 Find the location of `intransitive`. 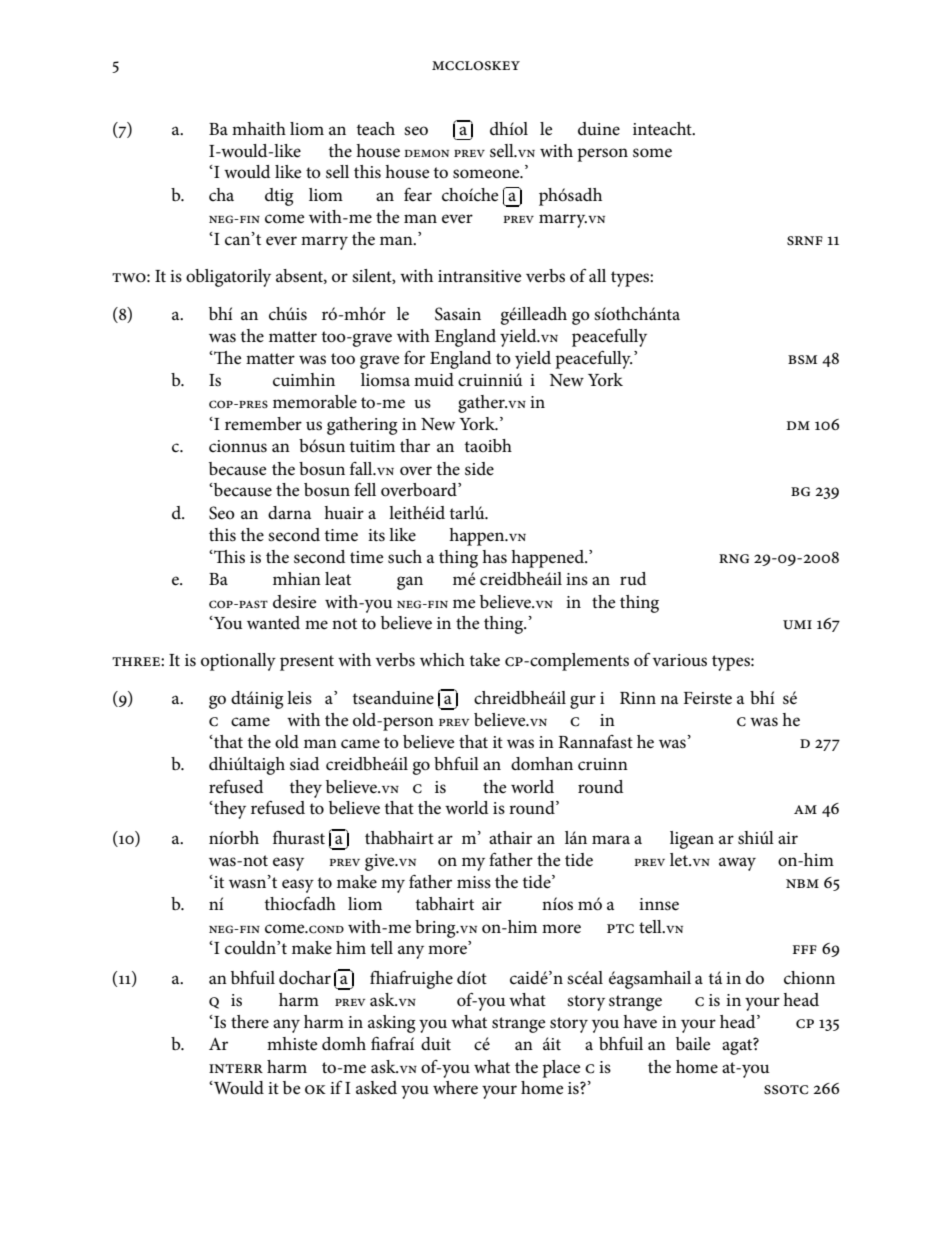

intransitive is located at coordinates (479, 276).
